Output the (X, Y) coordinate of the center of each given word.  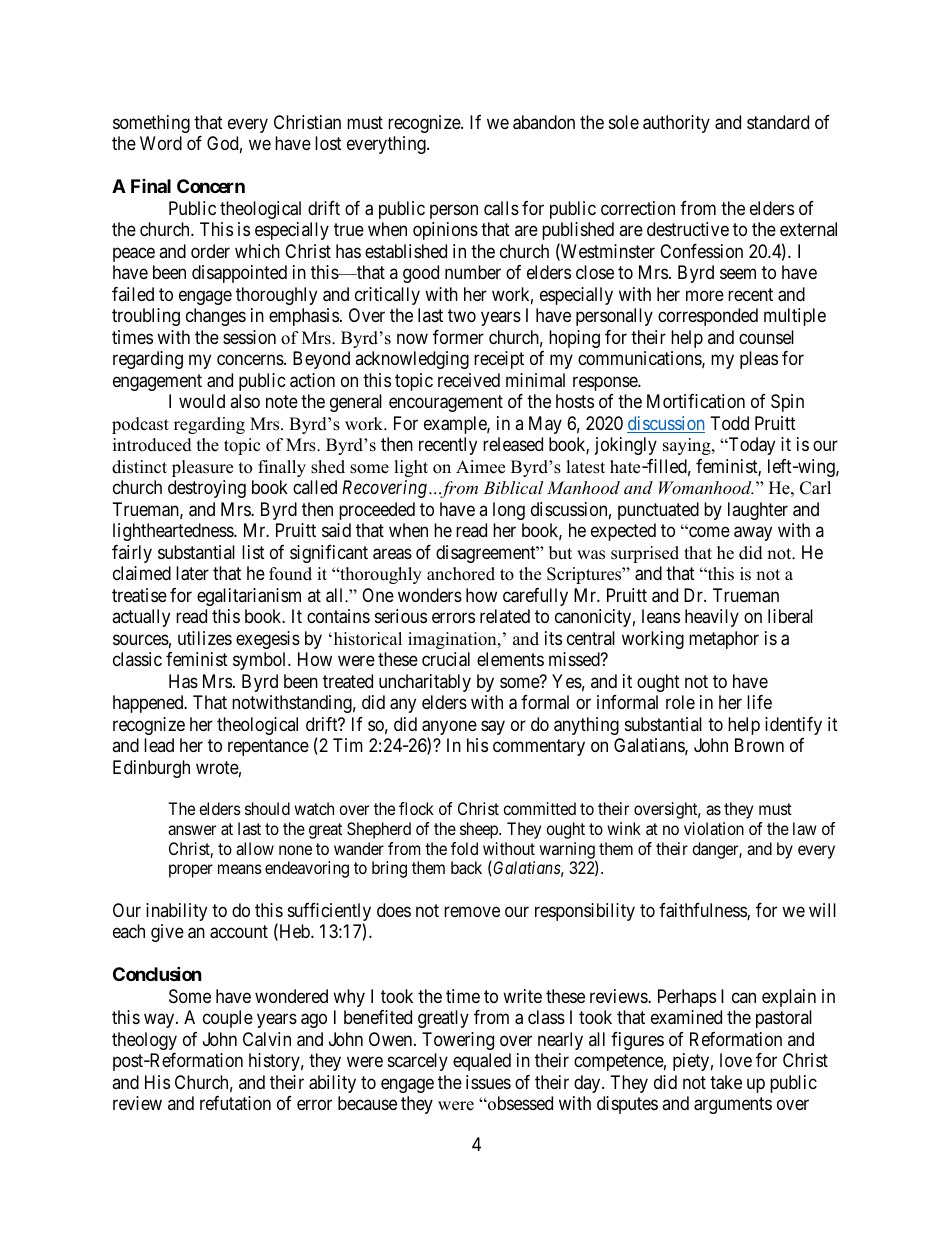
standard (778, 122)
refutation (235, 1103)
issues (488, 1082)
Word (161, 143)
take (726, 1082)
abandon (544, 122)
